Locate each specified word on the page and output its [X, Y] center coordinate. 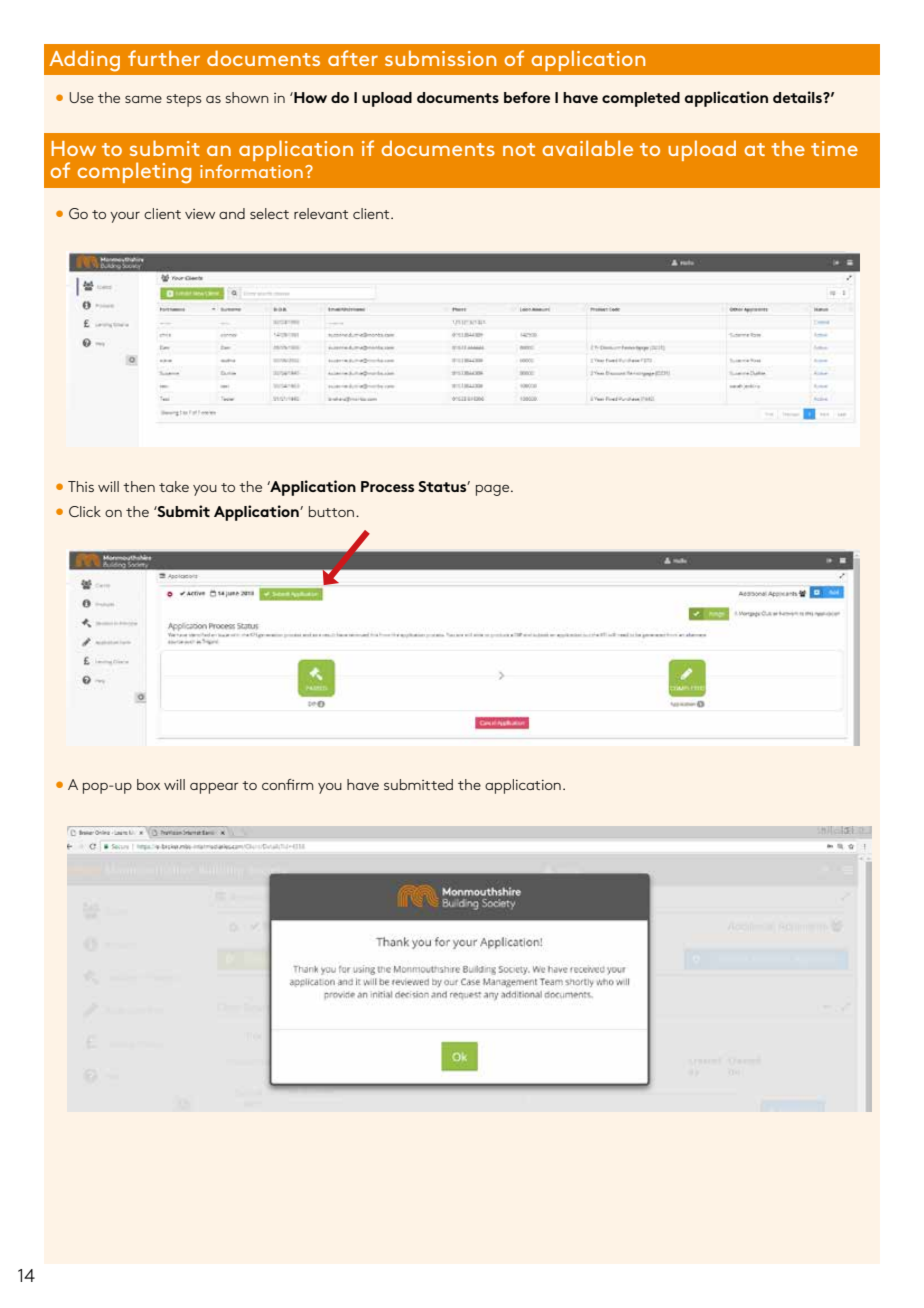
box [148, 784]
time [834, 148]
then [139, 486]
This [81, 486]
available [587, 148]
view [200, 214]
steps [184, 100]
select [269, 213]
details [798, 97]
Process [387, 486]
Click [85, 511]
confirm [287, 784]
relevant [321, 213]
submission [440, 58]
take [174, 486]
